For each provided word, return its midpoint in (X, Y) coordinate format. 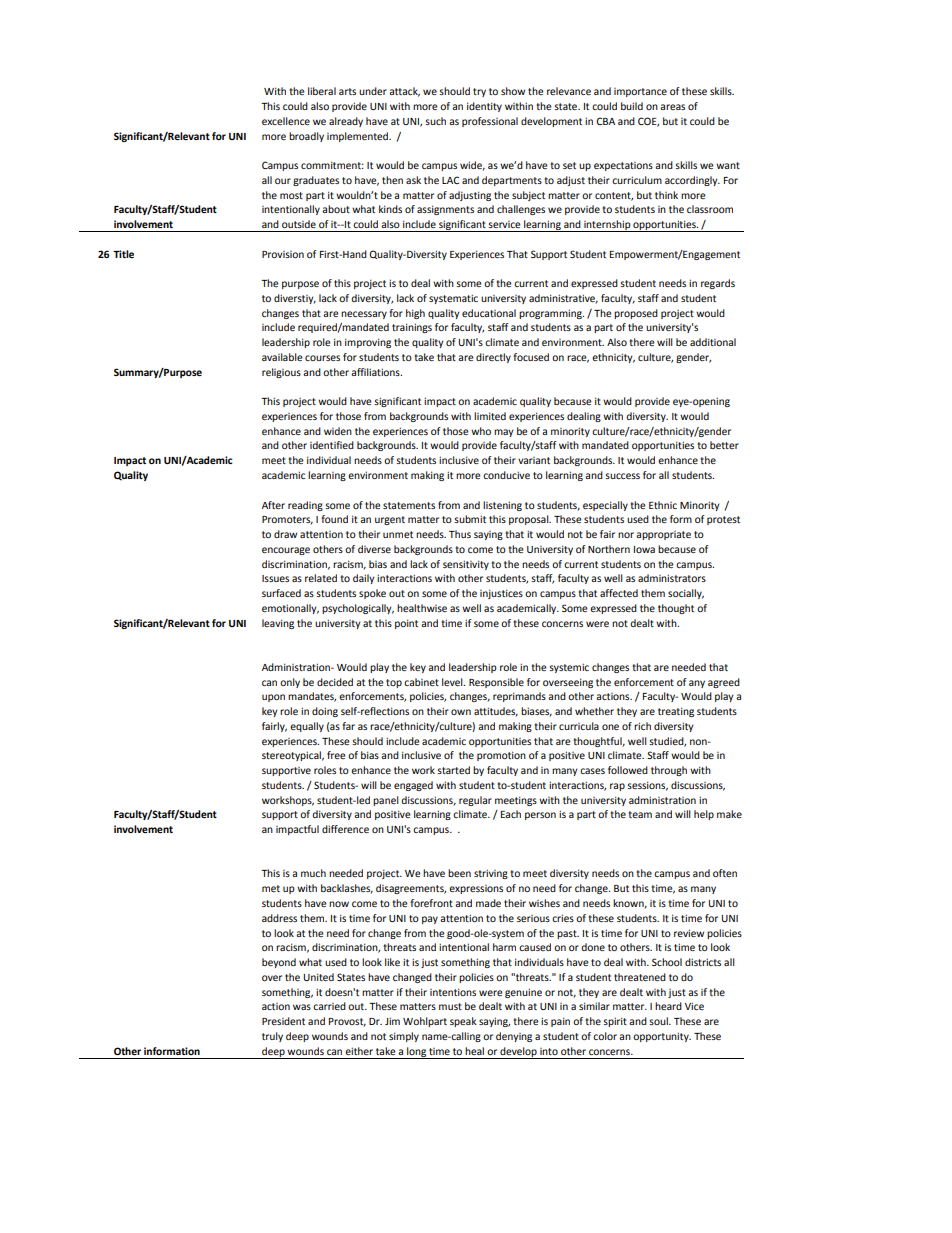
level (453, 682)
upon (273, 698)
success (622, 476)
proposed (636, 314)
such (435, 121)
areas (672, 107)
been (459, 873)
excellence (286, 121)
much (313, 873)
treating (676, 712)
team (640, 814)
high (415, 314)
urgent (390, 520)
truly (272, 1037)
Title (123, 254)
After (273, 505)
